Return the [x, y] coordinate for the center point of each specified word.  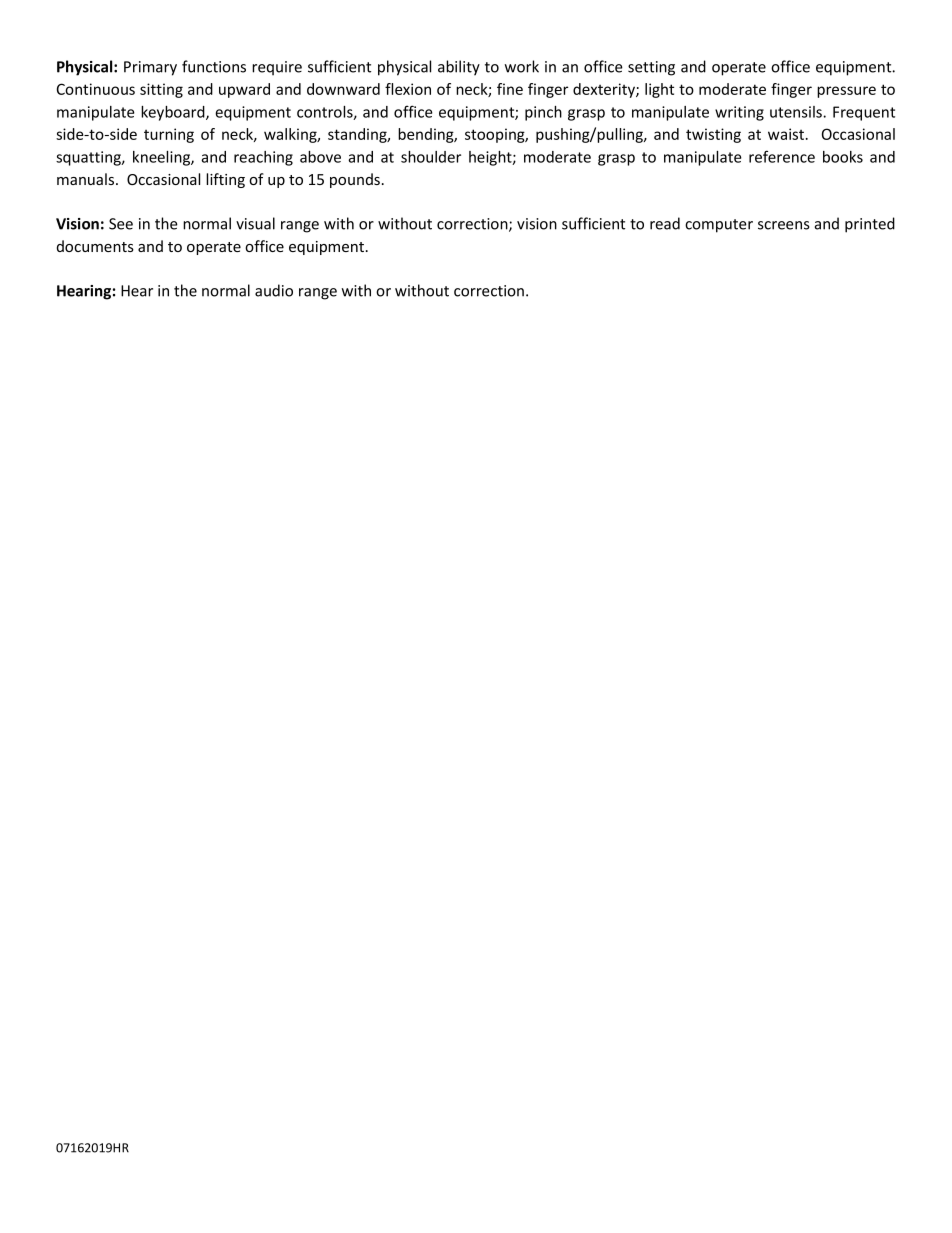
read [665, 223]
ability [459, 68]
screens [784, 225]
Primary [150, 68]
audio [274, 290]
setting [651, 68]
